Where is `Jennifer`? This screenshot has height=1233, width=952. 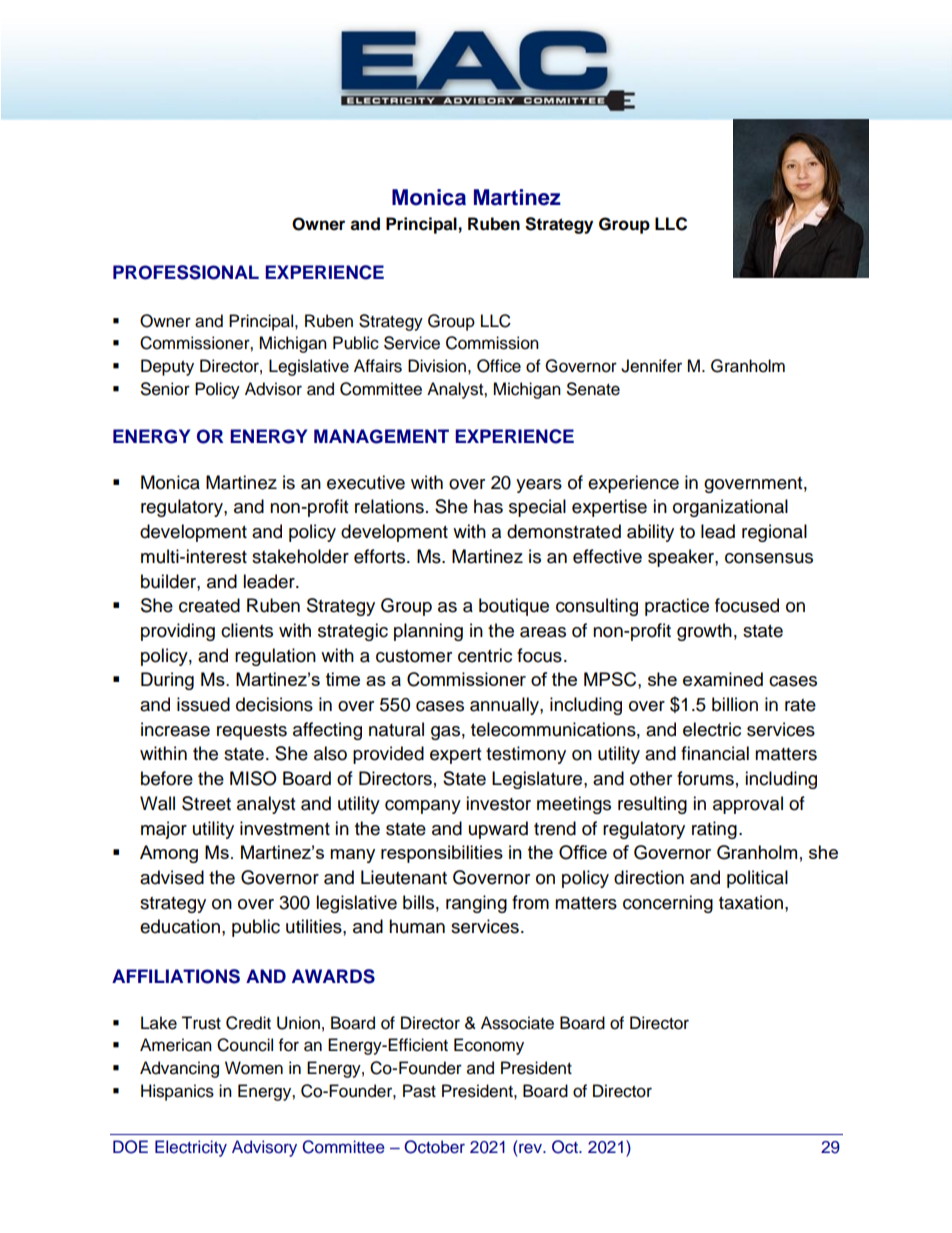 Jennifer is located at coordinates (651, 366).
